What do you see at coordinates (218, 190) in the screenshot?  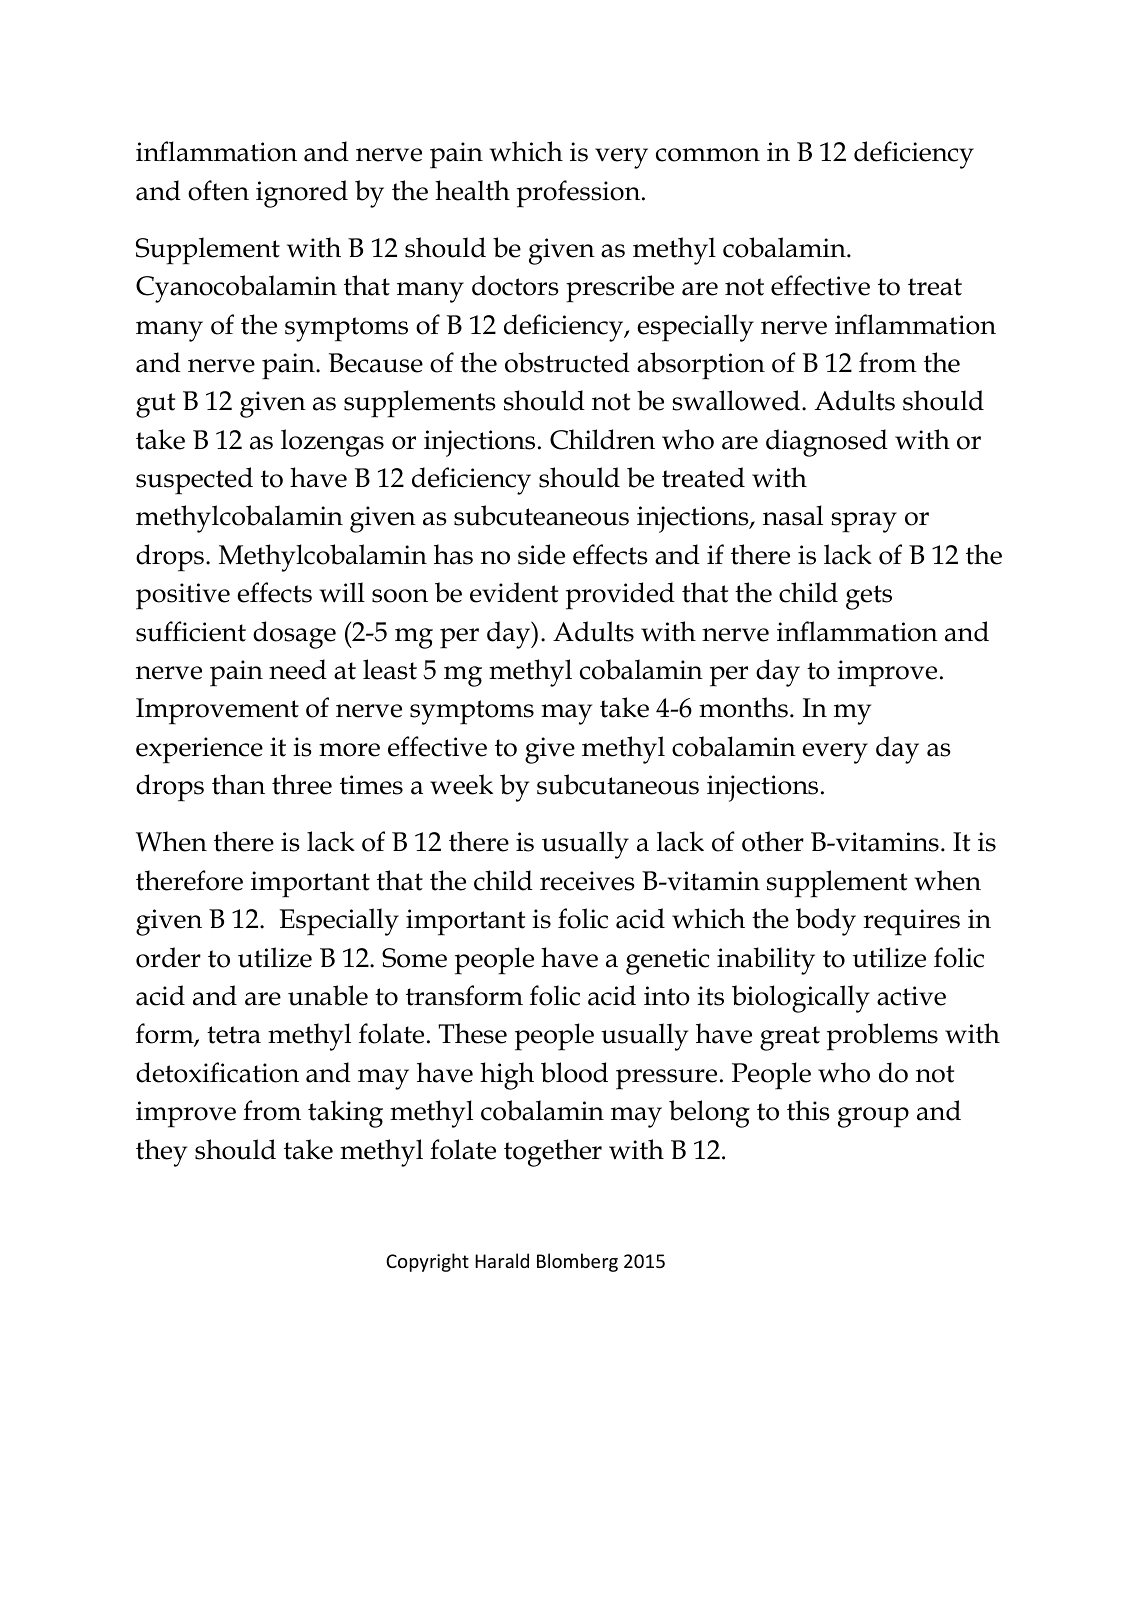 I see `often` at bounding box center [218, 190].
